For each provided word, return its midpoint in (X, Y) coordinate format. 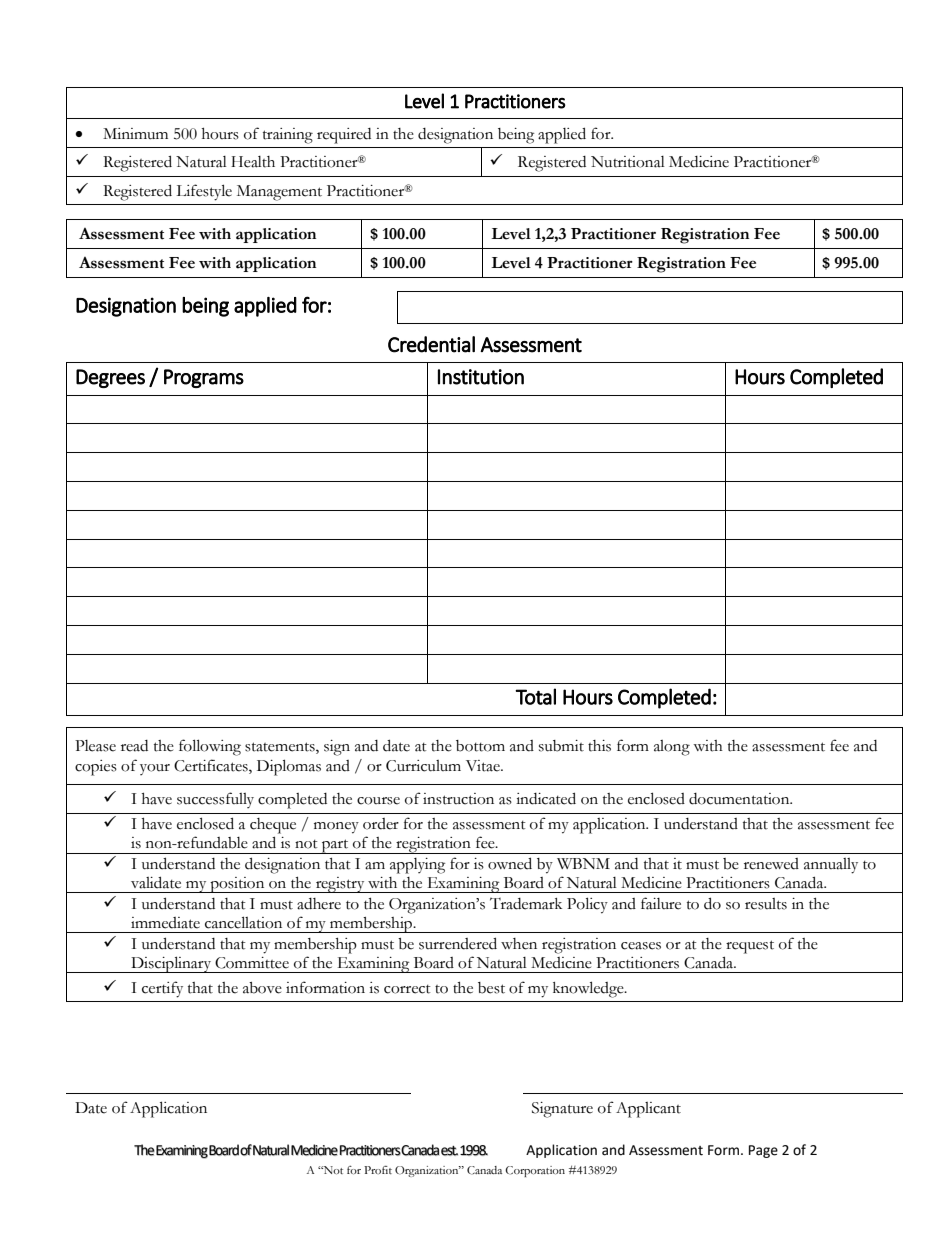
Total (535, 696)
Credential (431, 344)
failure (661, 903)
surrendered (458, 943)
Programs (204, 378)
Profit (378, 1170)
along (672, 748)
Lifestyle (204, 192)
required (344, 136)
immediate (165, 923)
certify (162, 989)
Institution (481, 377)
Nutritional (628, 162)
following (210, 747)
